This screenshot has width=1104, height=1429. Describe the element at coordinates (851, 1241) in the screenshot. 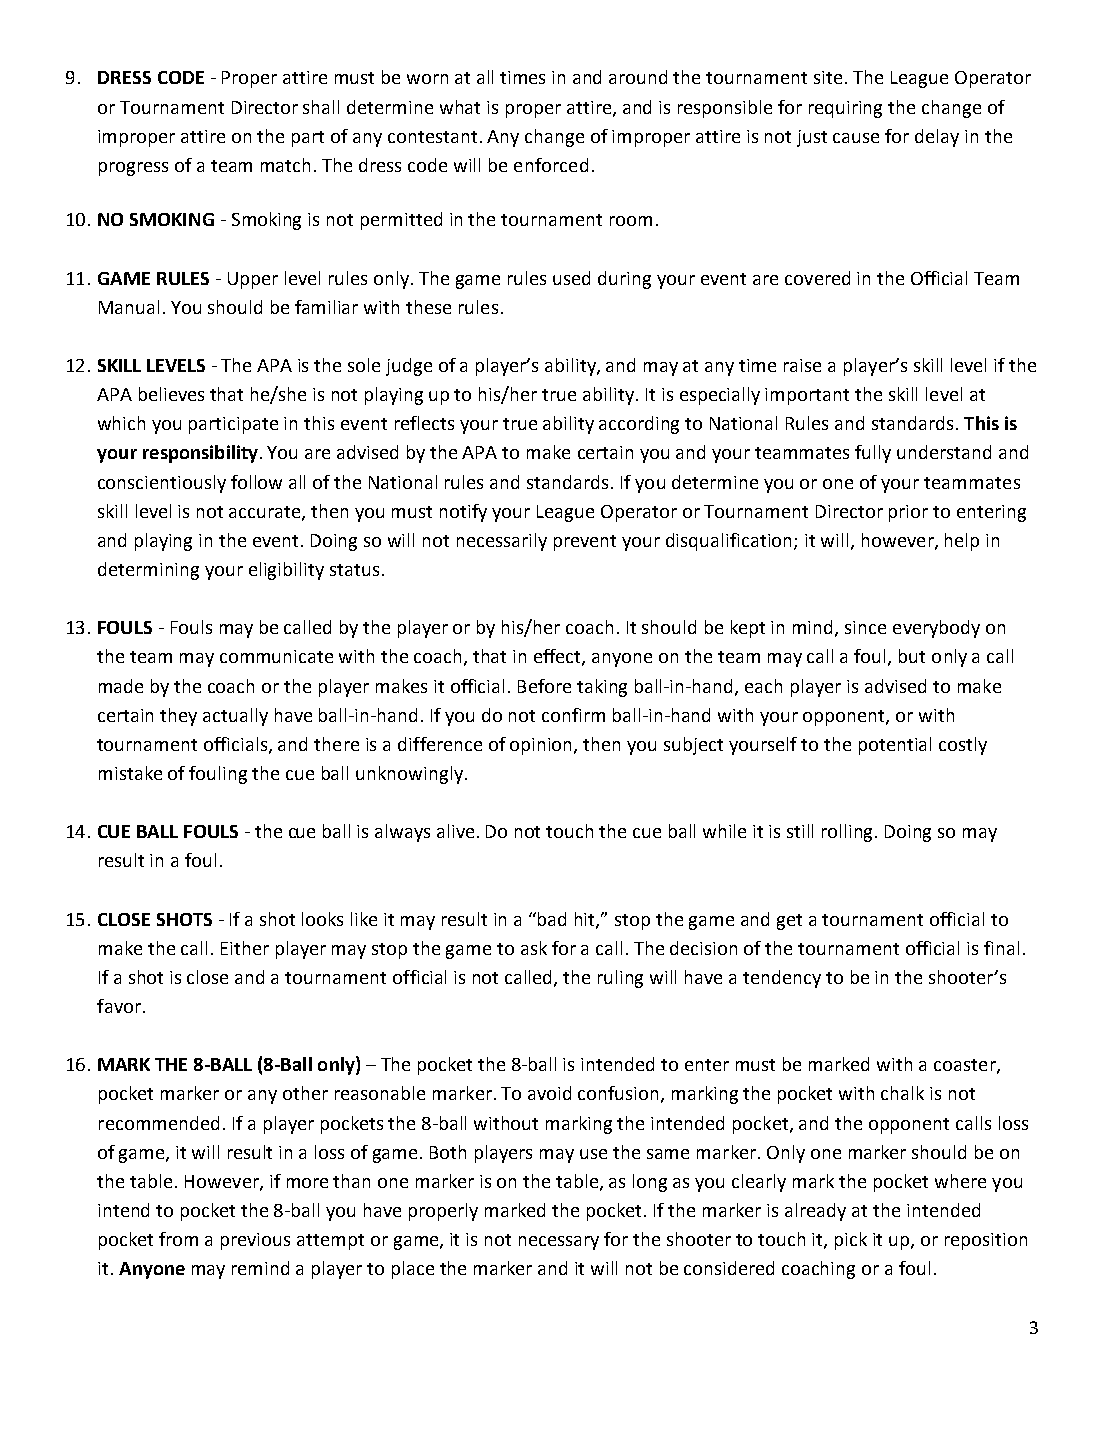

I see `pick` at that location.
